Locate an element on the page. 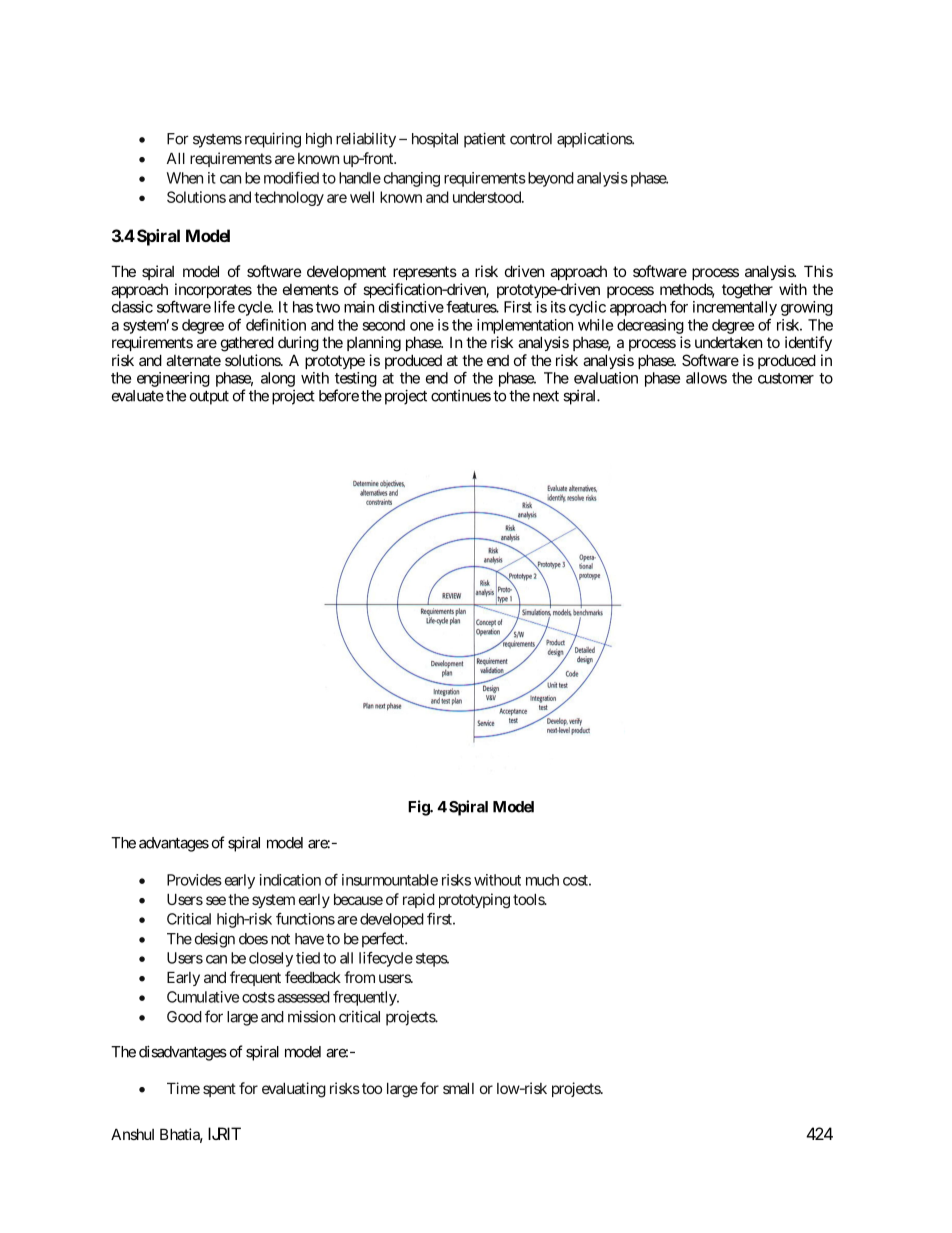 This page has height=1233, width=952. patient is located at coordinates (485, 140).
